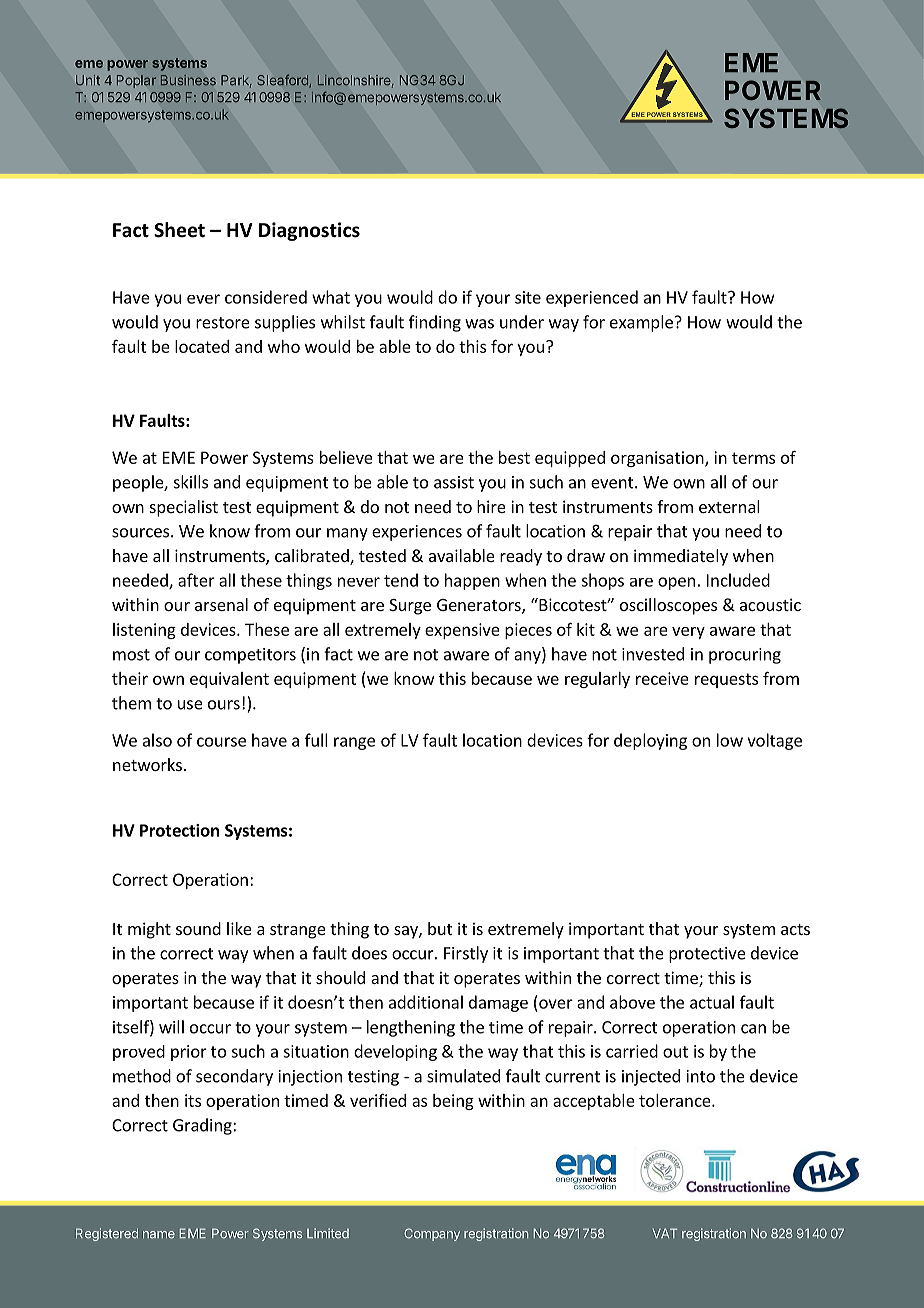  I want to click on assist, so click(454, 482).
